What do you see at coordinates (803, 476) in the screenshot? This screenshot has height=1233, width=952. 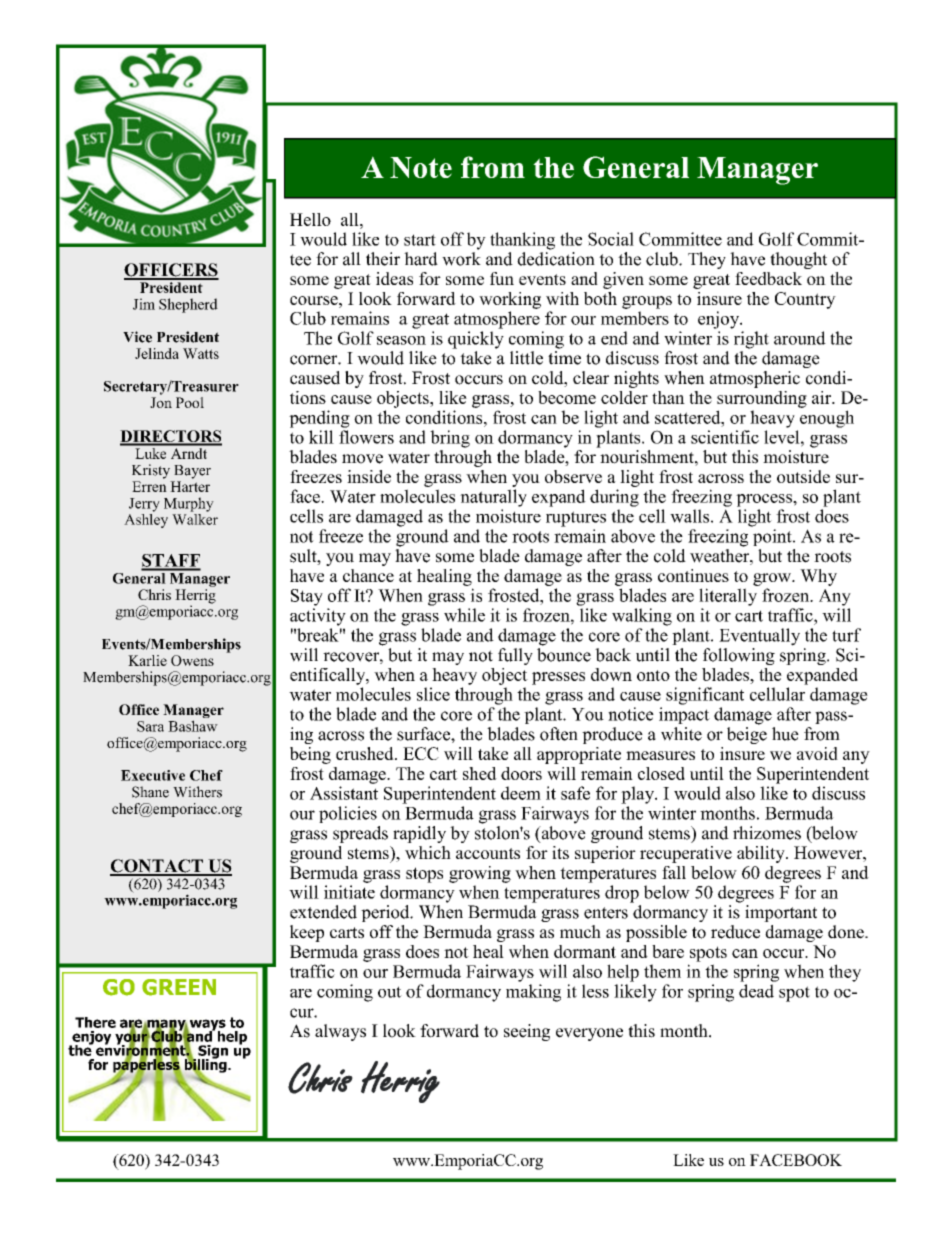 I see `outside` at bounding box center [803, 476].
